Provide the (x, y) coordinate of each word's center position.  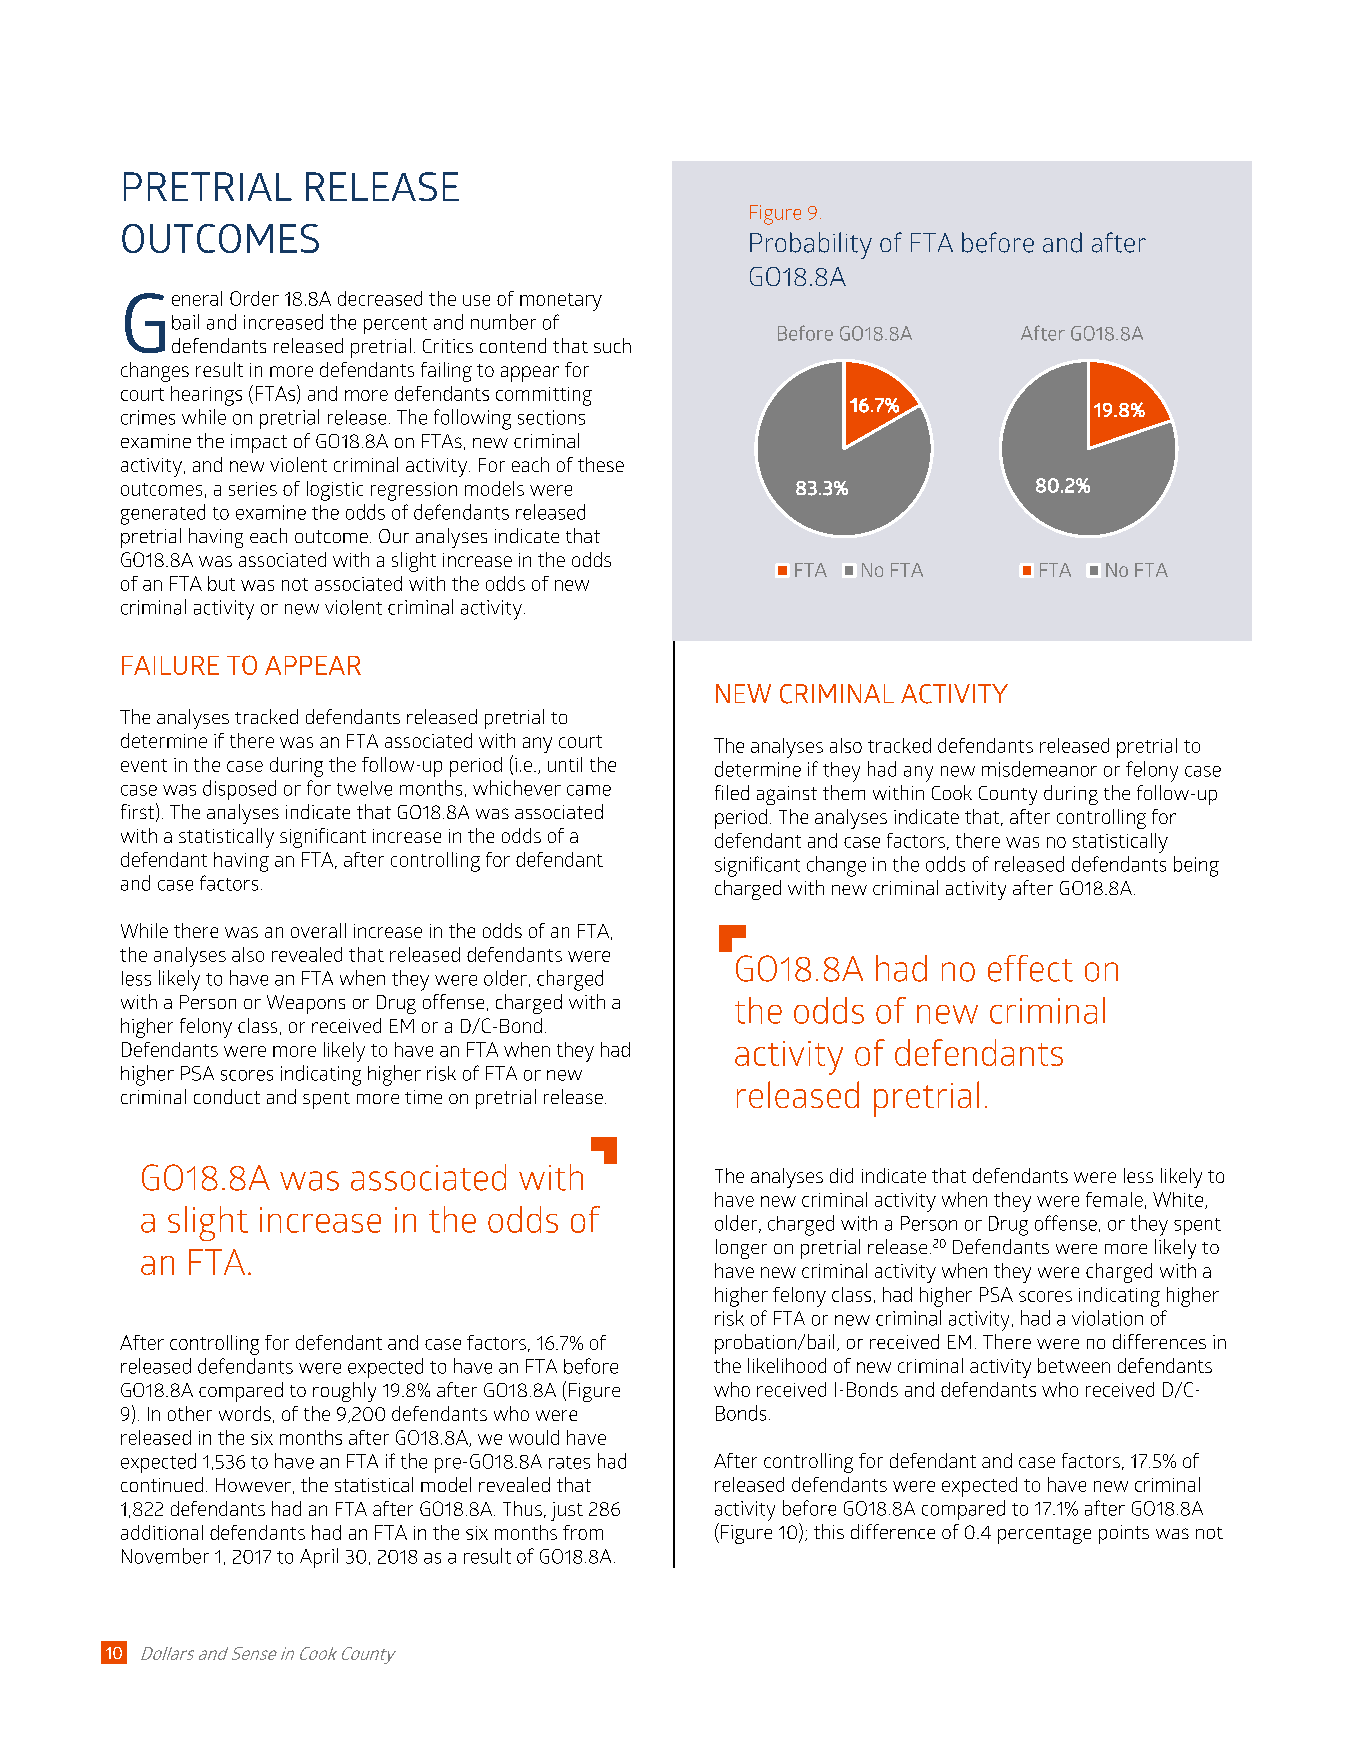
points (1124, 1534)
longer (741, 1249)
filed (732, 792)
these (601, 464)
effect (1030, 968)
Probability (811, 245)
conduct (227, 1096)
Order (254, 298)
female (1114, 1199)
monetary (561, 302)
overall (318, 930)
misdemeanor (1039, 769)
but (221, 583)
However (253, 1485)
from (583, 1532)
